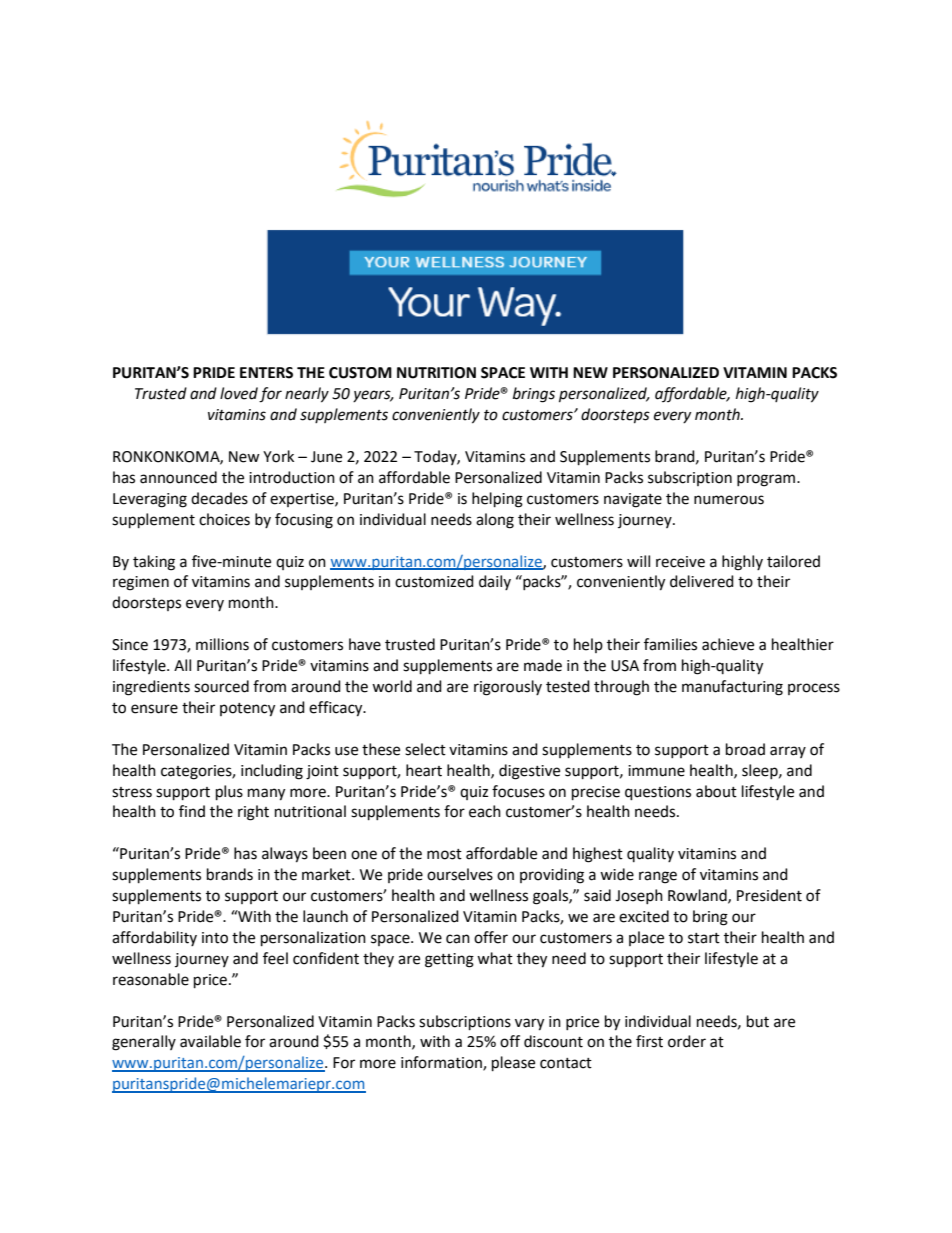 This page has height=1233, width=952. I want to click on available, so click(210, 1041).
